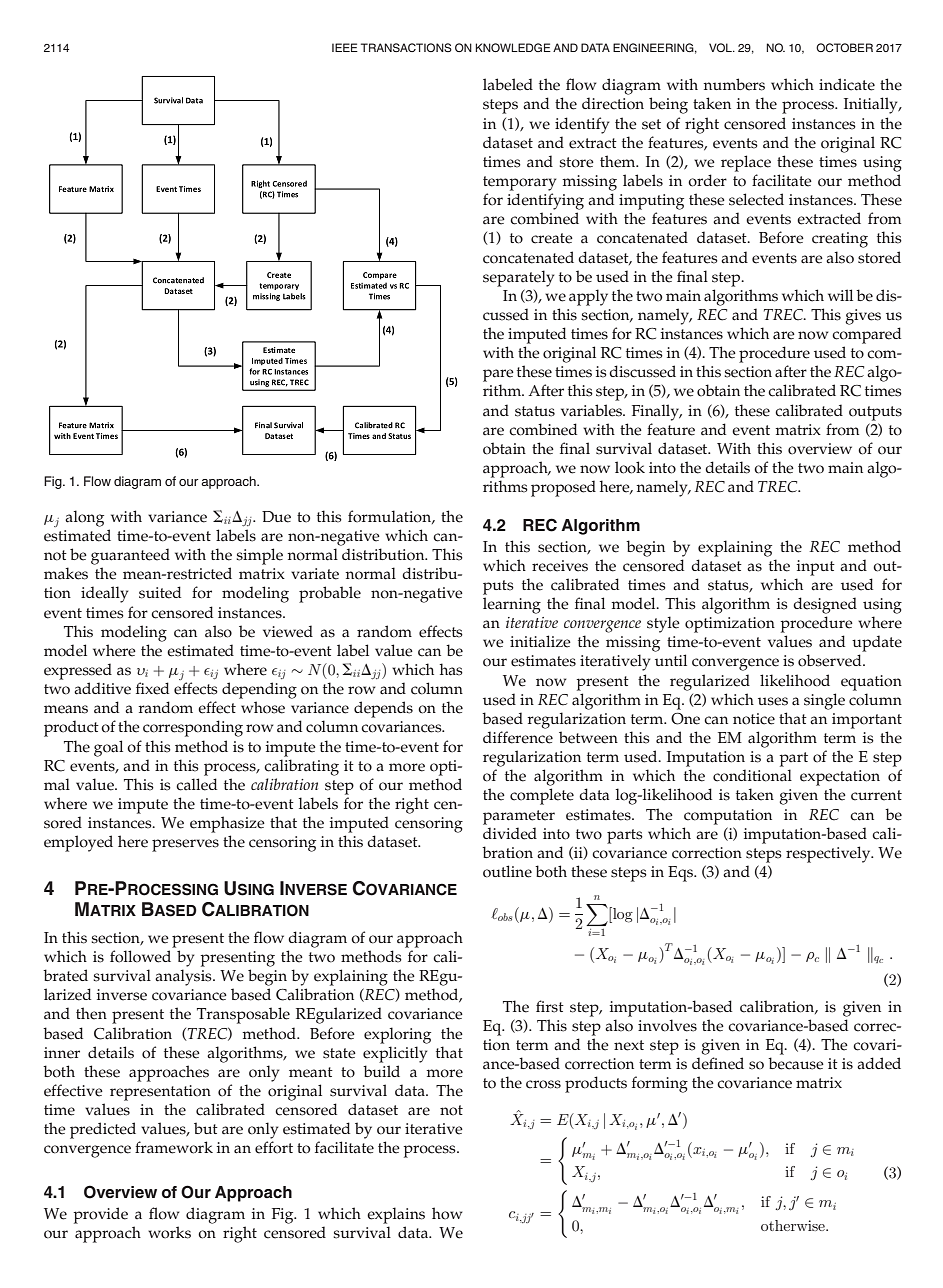 The width and height of the image is (943, 1288). I want to click on KNOWLEDGE, so click(513, 47).
